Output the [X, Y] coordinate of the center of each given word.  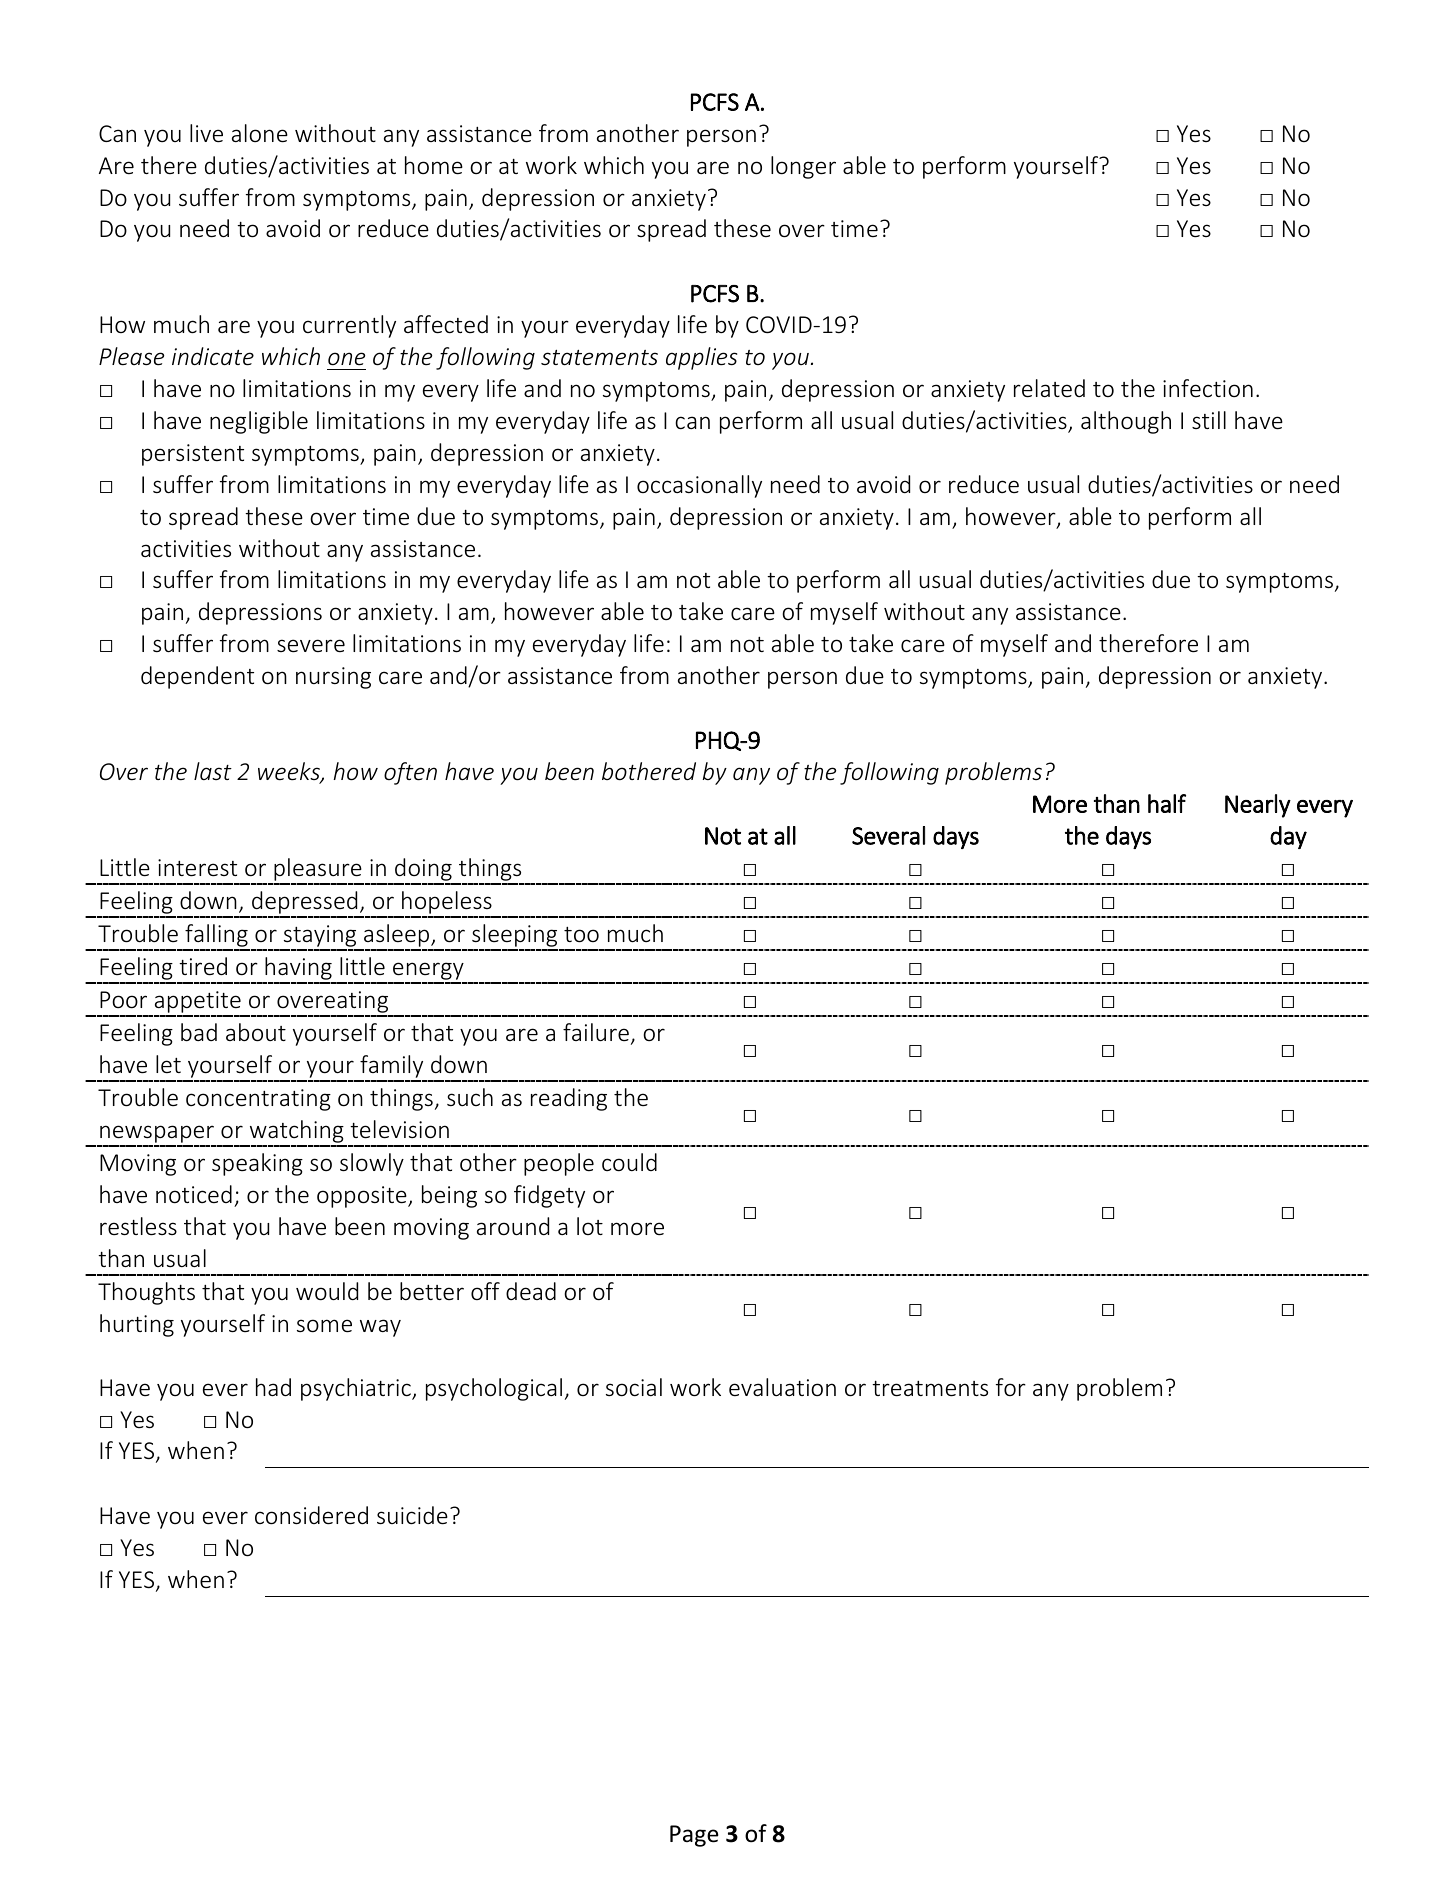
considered [311, 1515]
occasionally [699, 486]
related [1049, 388]
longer [803, 167]
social [634, 1387]
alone [260, 133]
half [1167, 803]
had [273, 1387]
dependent [197, 677]
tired [203, 966]
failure [596, 1032]
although [1126, 422]
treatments [930, 1389]
